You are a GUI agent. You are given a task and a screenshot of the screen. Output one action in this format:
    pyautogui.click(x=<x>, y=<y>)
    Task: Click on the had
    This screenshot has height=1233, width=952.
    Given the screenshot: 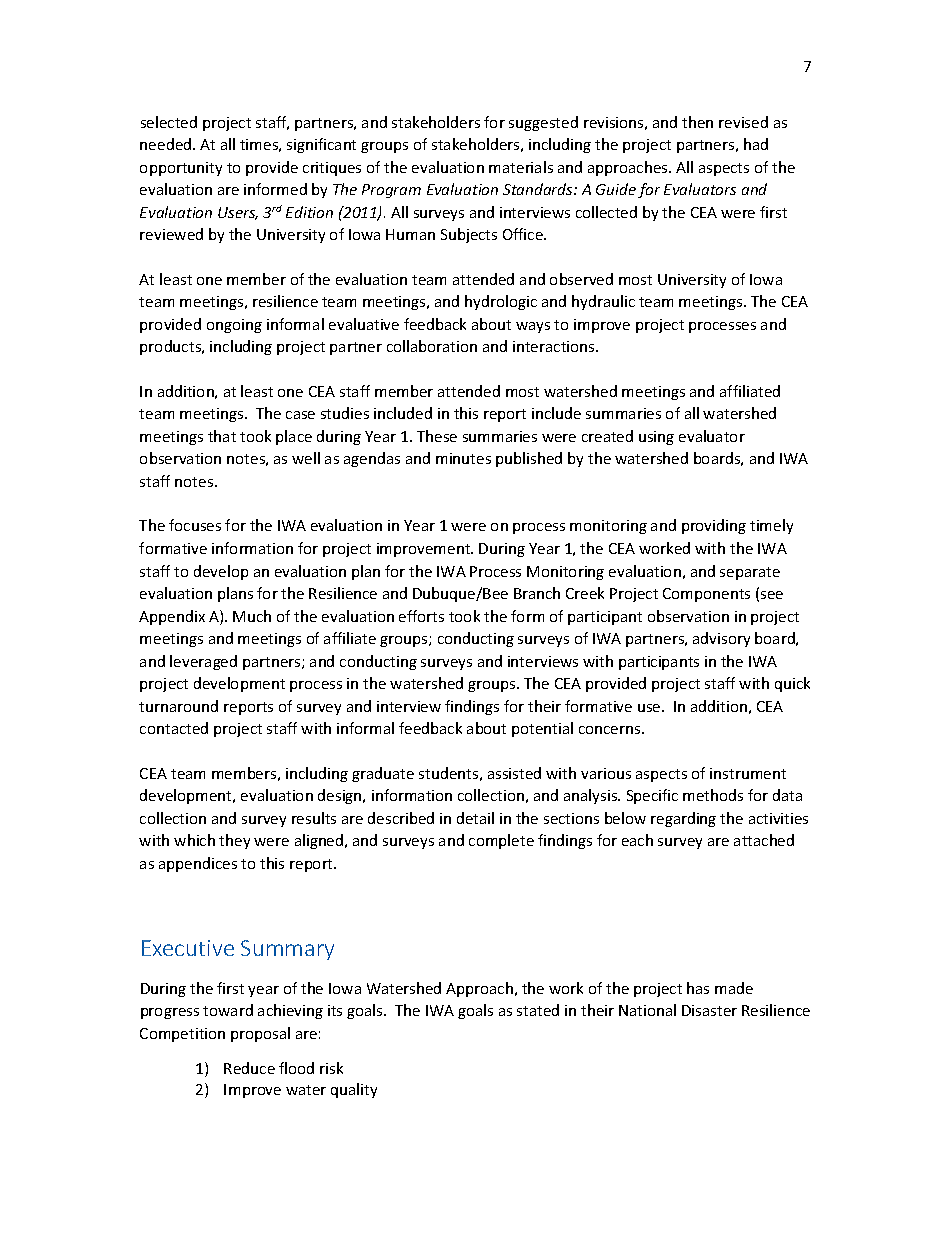 What is the action you would take?
    pyautogui.click(x=756, y=144)
